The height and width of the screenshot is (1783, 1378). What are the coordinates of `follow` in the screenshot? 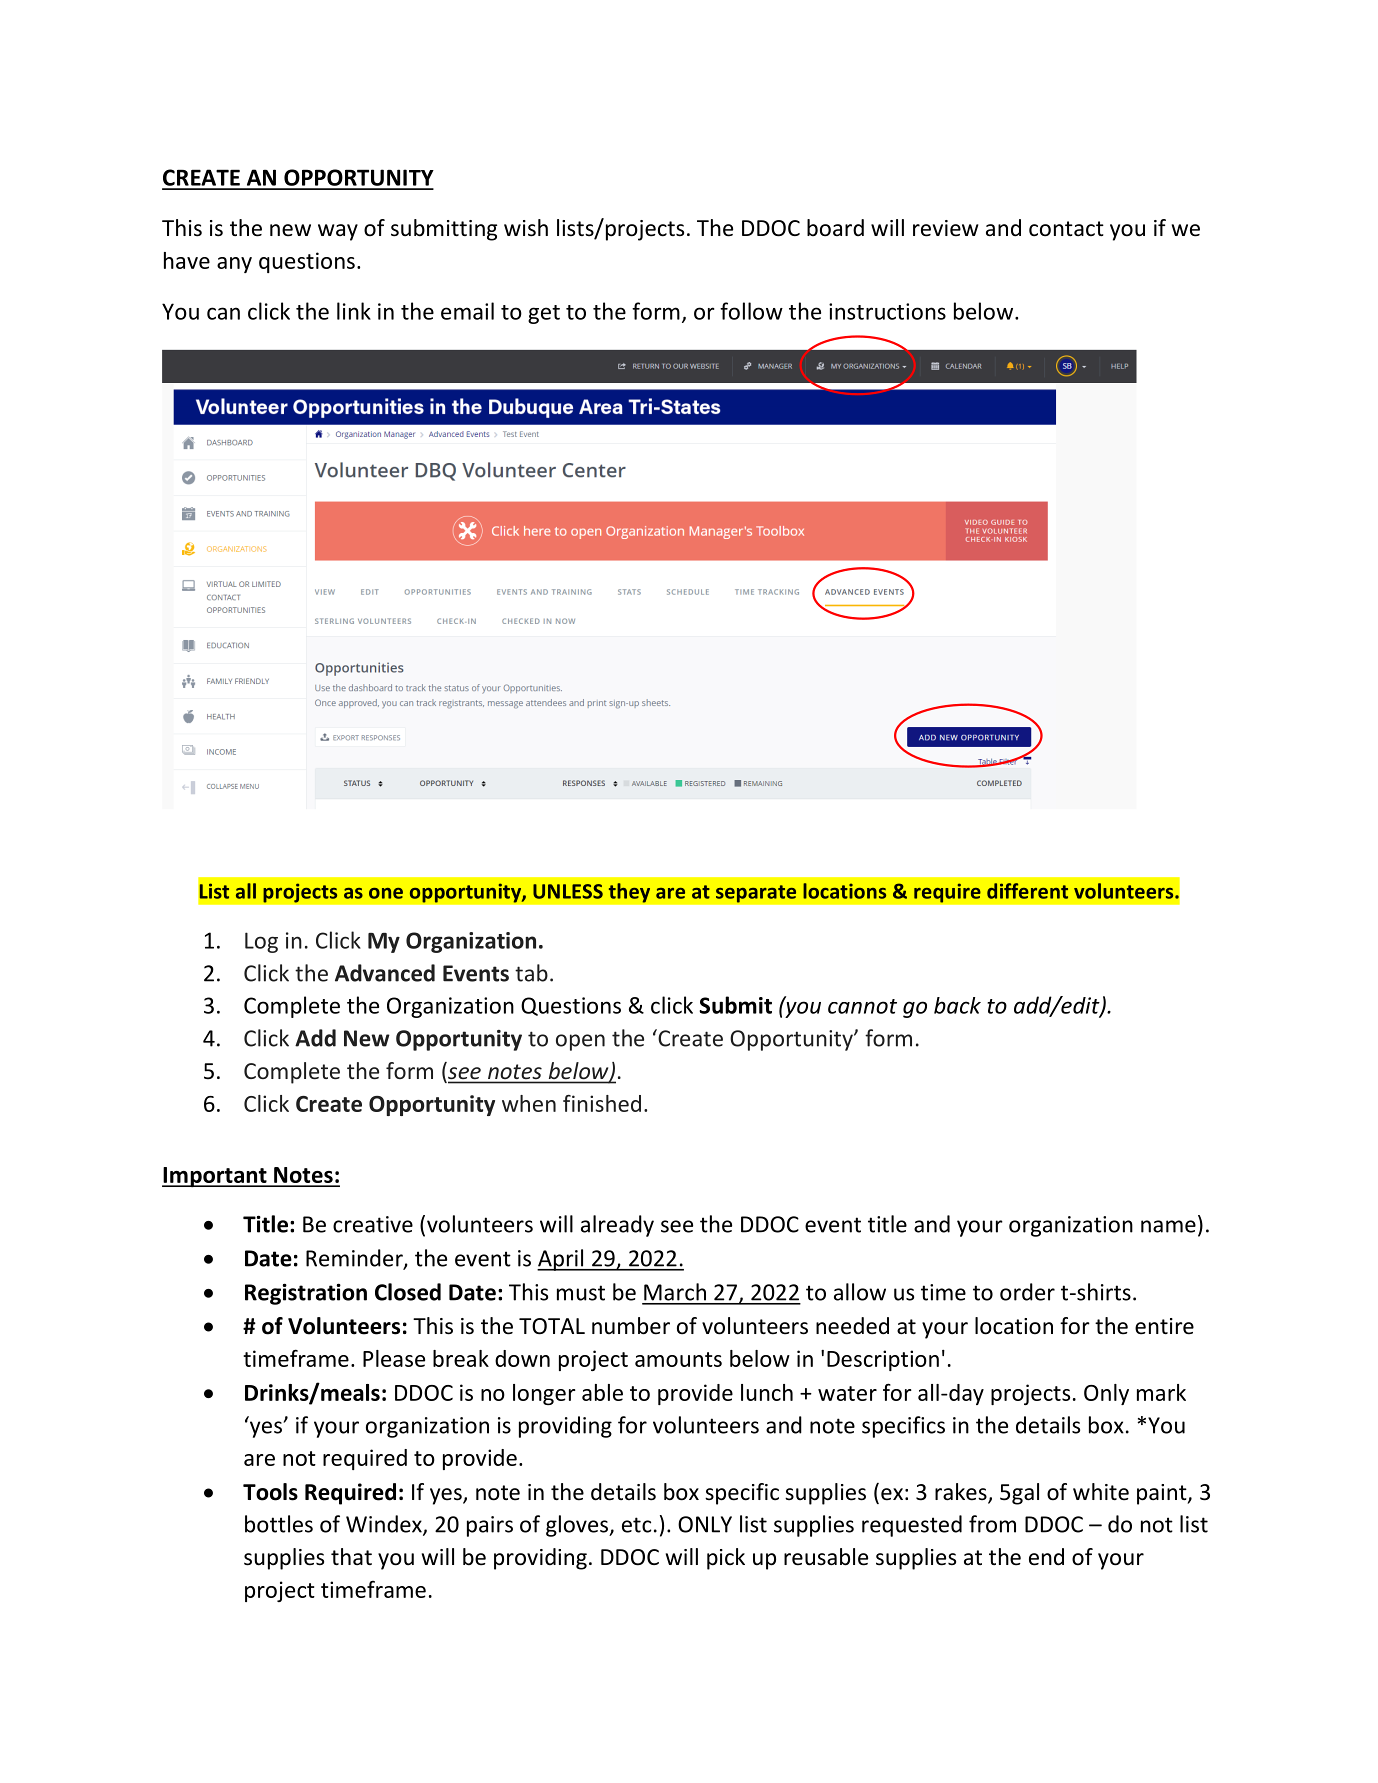 It's located at (751, 311).
